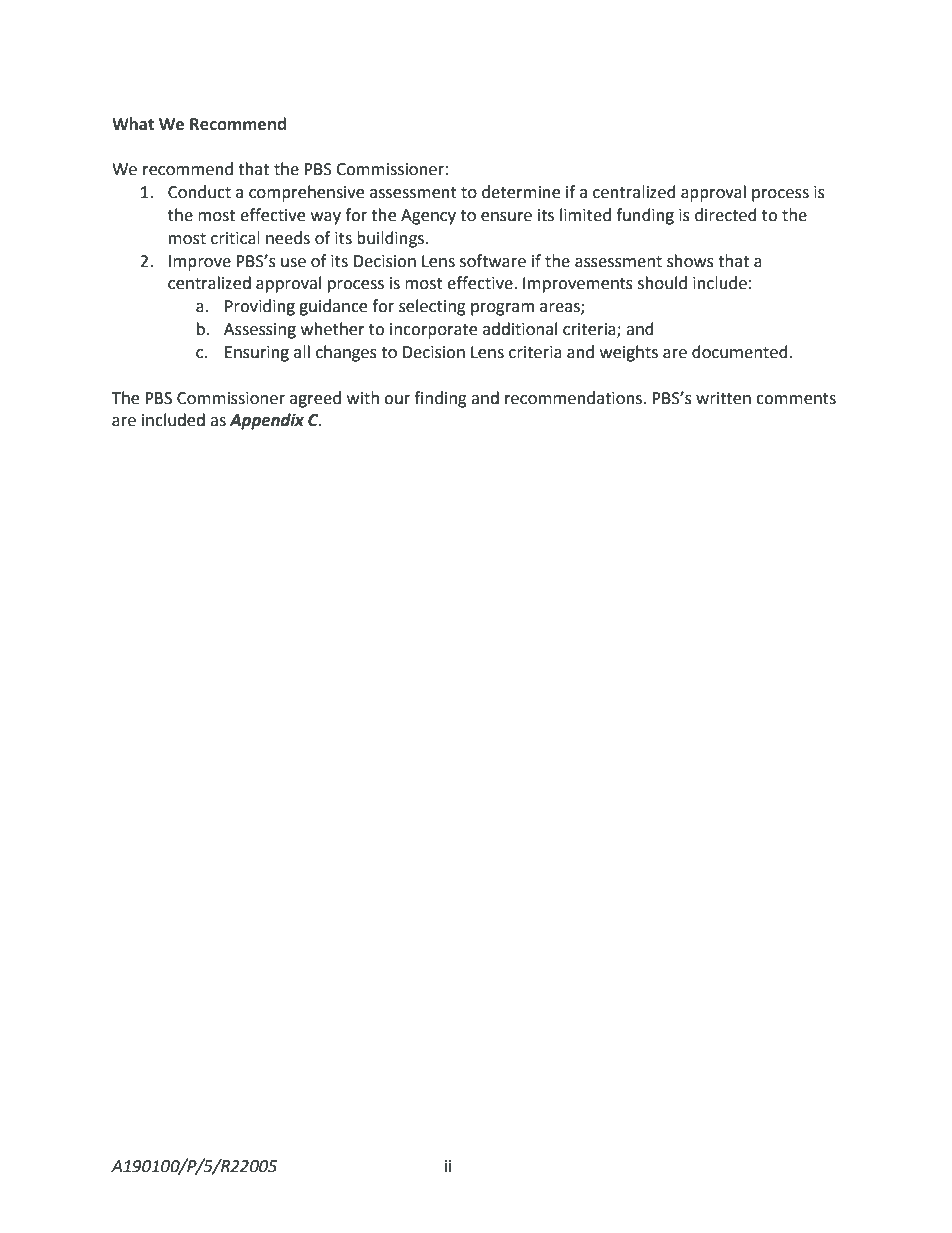 The image size is (952, 1233). Describe the element at coordinates (741, 352) in the document. I see `documented` at that location.
